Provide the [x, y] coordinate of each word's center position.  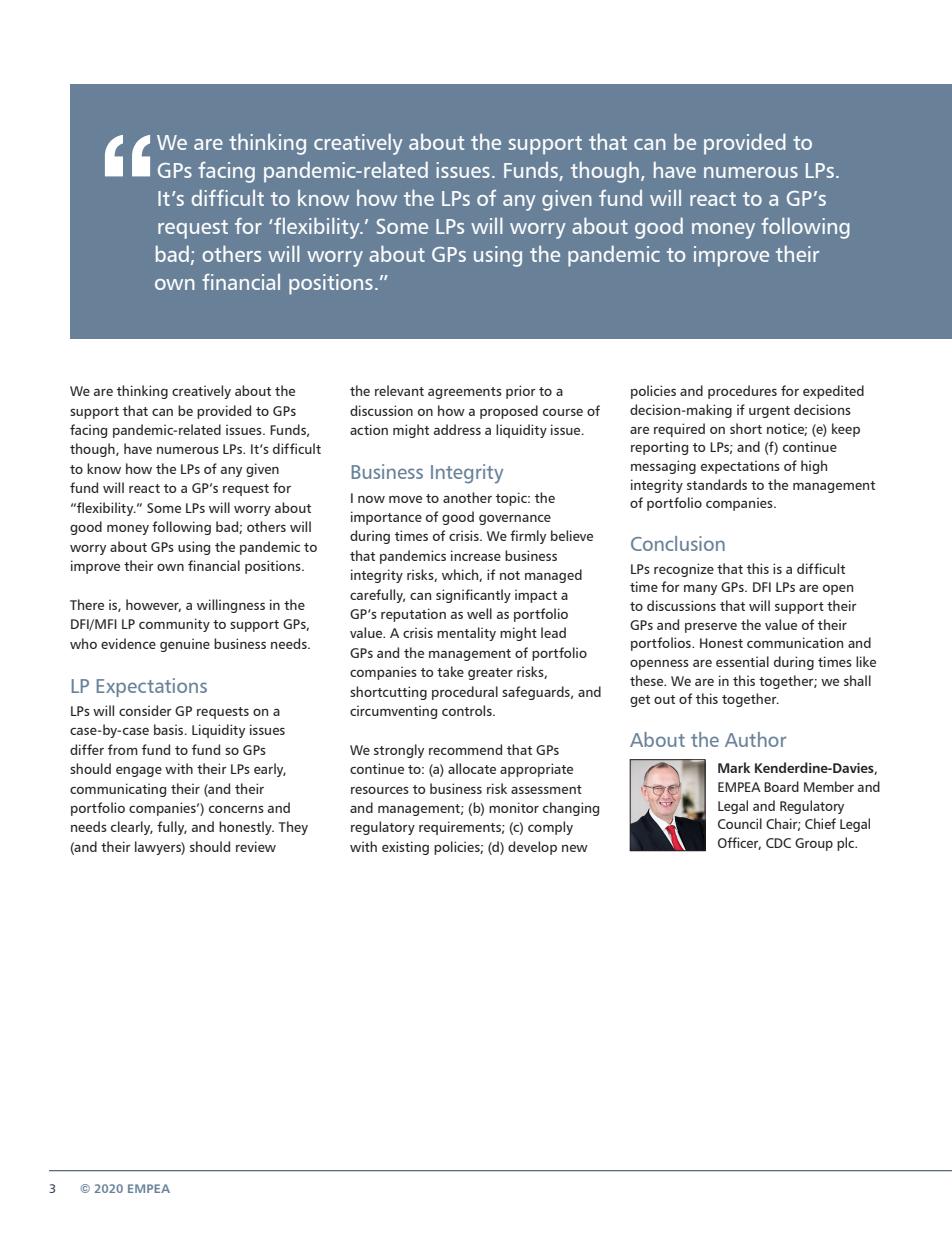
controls [468, 710]
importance [386, 518]
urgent [769, 412]
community [174, 625]
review [256, 846]
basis [170, 729]
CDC [778, 843]
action [369, 429]
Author [755, 739]
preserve [711, 628]
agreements [465, 393]
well [479, 613]
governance [515, 519]
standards [717, 484]
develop [532, 848]
